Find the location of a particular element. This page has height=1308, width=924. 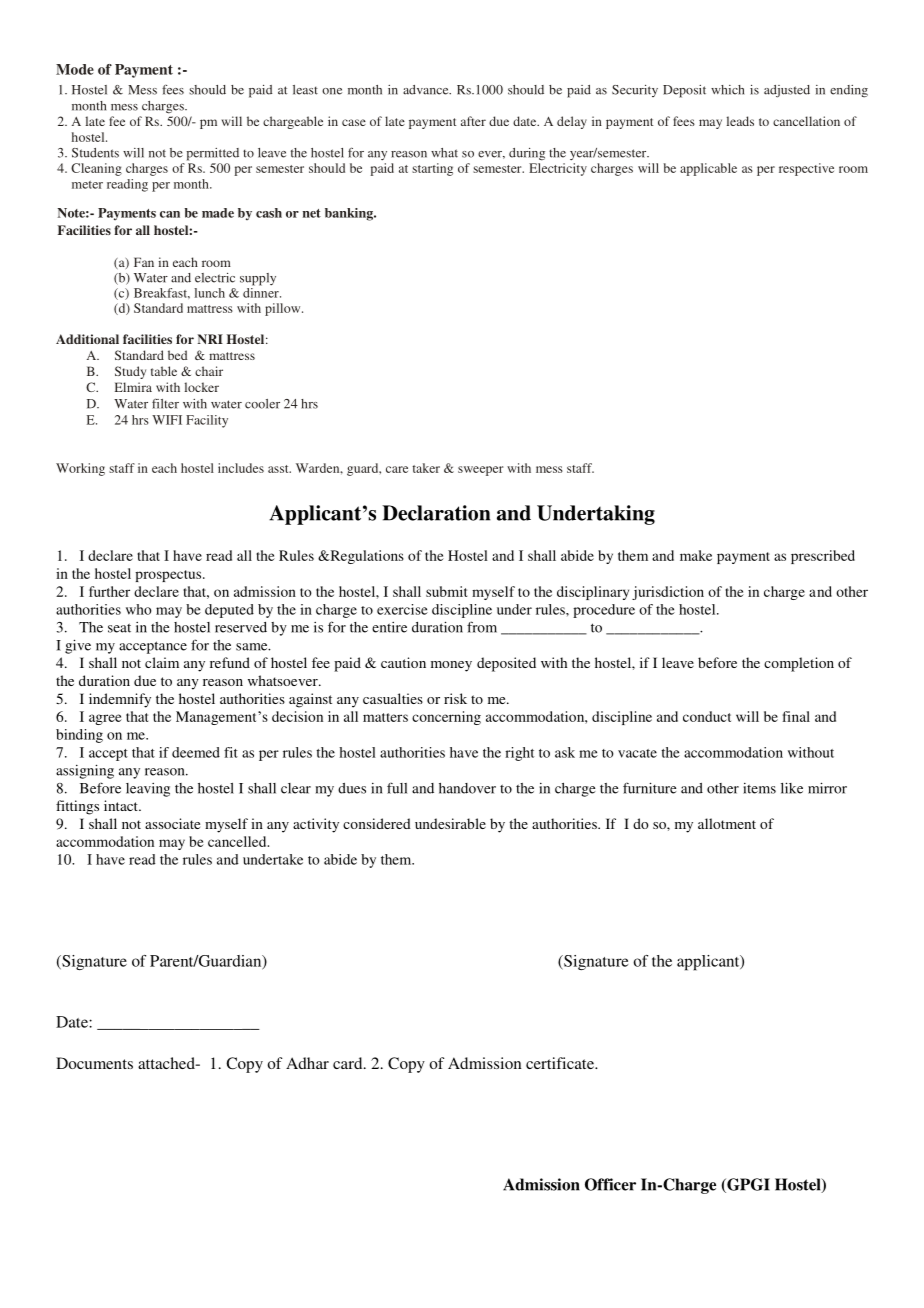

associate is located at coordinates (172, 823).
